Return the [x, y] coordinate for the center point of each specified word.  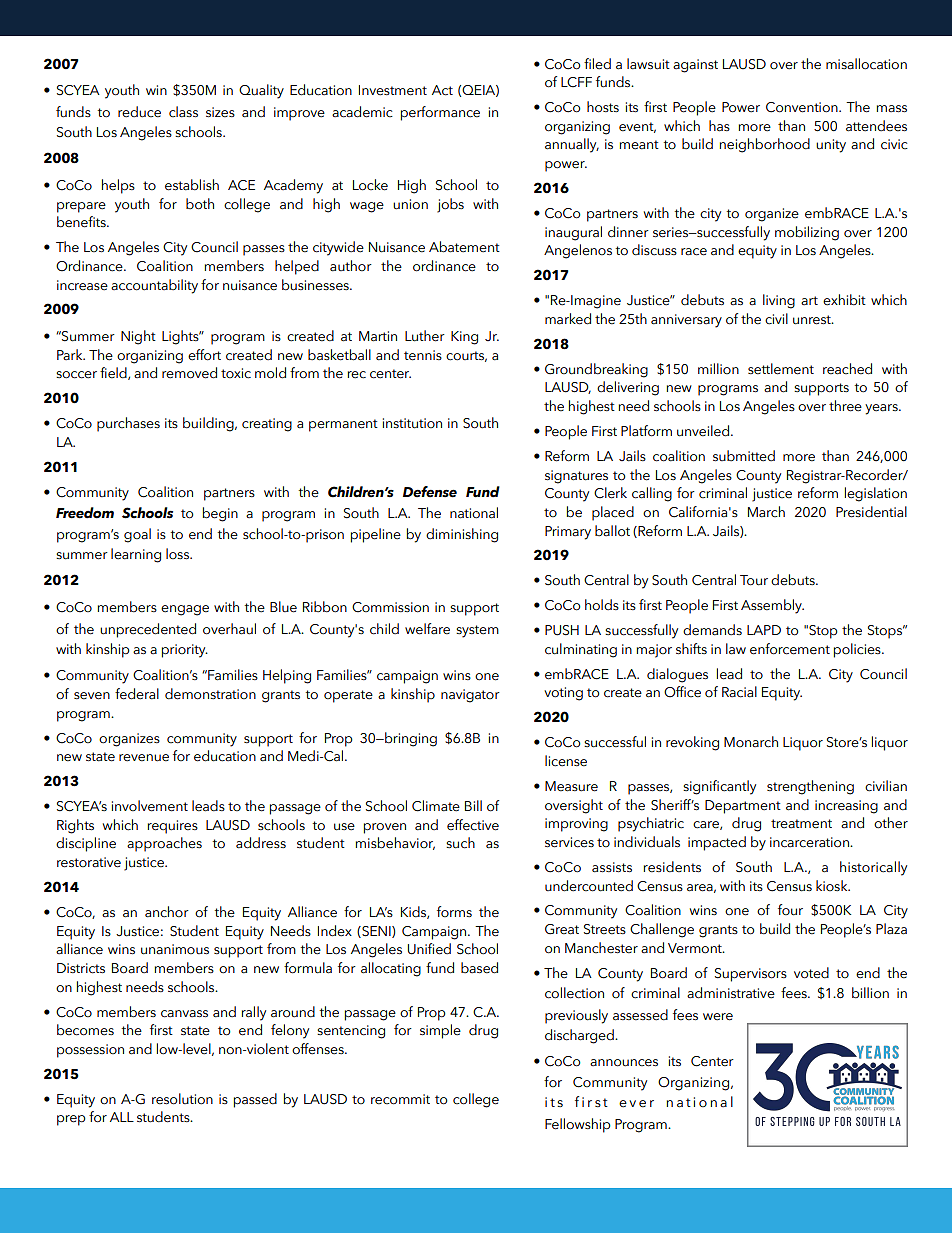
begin [220, 514]
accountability [154, 286]
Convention [803, 107]
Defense [430, 492]
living [779, 301]
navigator [470, 696]
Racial [739, 692]
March [766, 512]
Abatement [464, 247]
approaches [164, 844]
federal [137, 694]
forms [454, 911]
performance [440, 113]
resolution [182, 1099]
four [790, 910]
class [183, 112]
